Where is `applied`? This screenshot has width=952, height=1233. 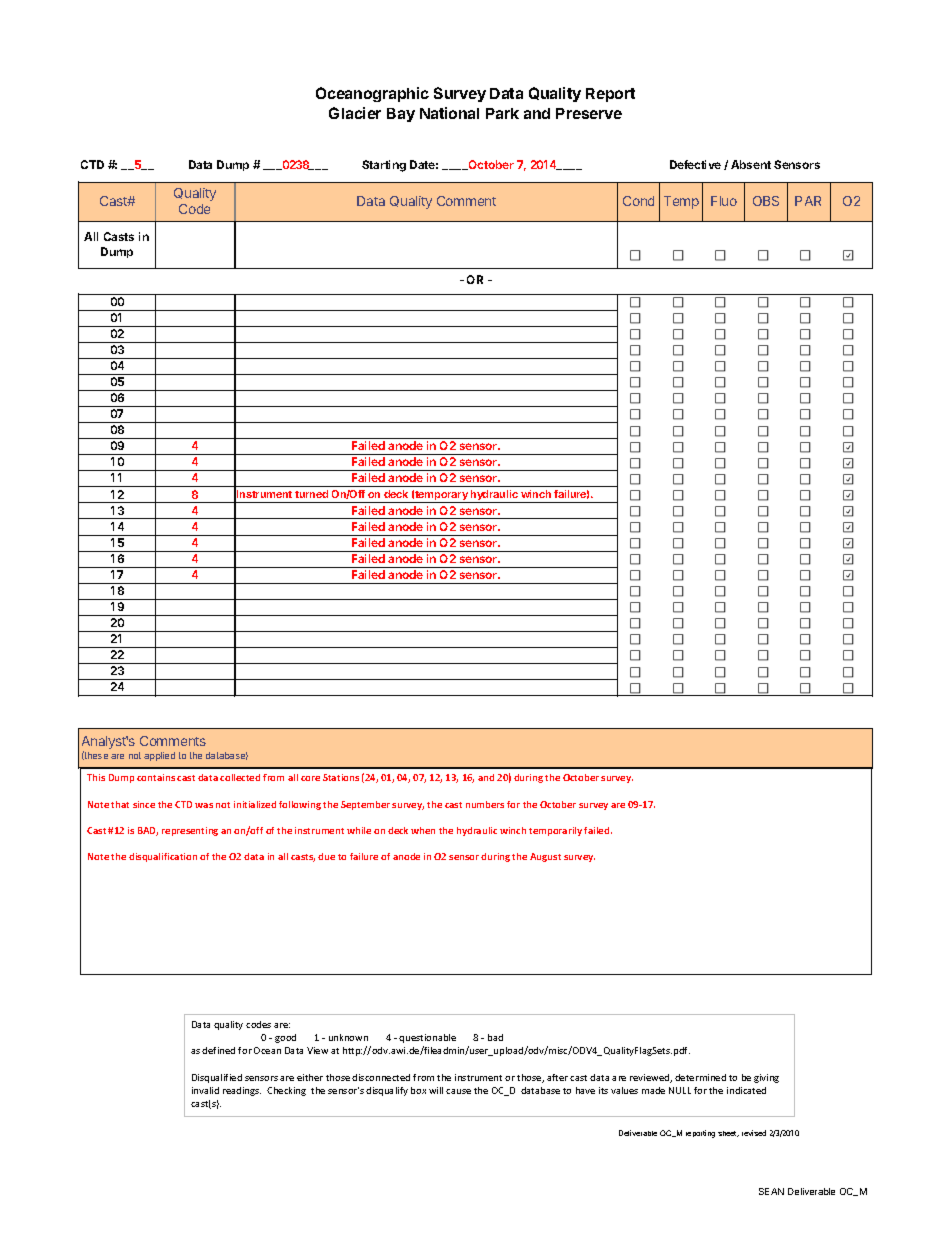
applied is located at coordinates (159, 756).
